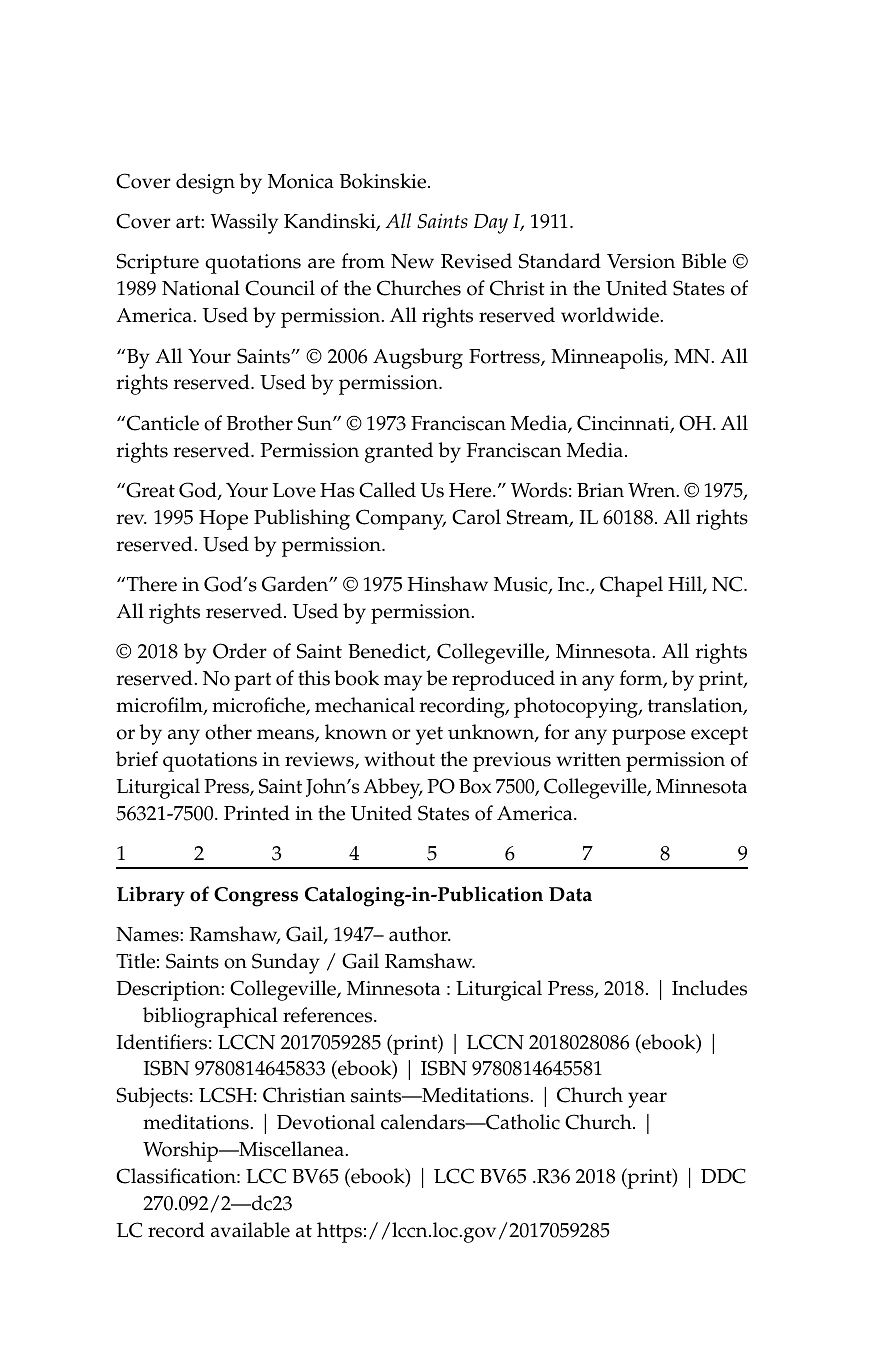  What do you see at coordinates (399, 452) in the page?
I see `granted` at bounding box center [399, 452].
